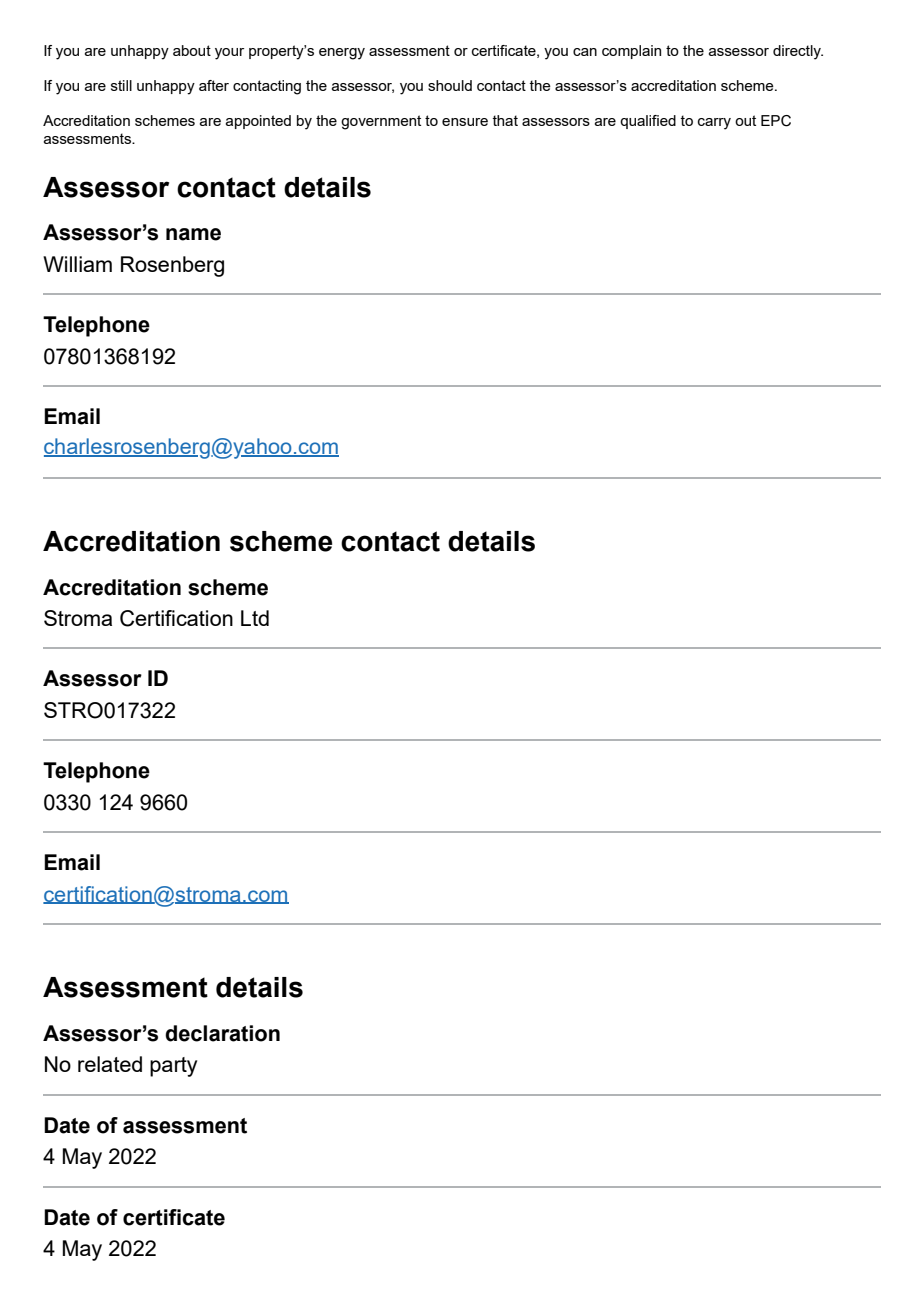 This screenshot has height=1307, width=924. What do you see at coordinates (648, 122) in the screenshot?
I see `qualified` at bounding box center [648, 122].
